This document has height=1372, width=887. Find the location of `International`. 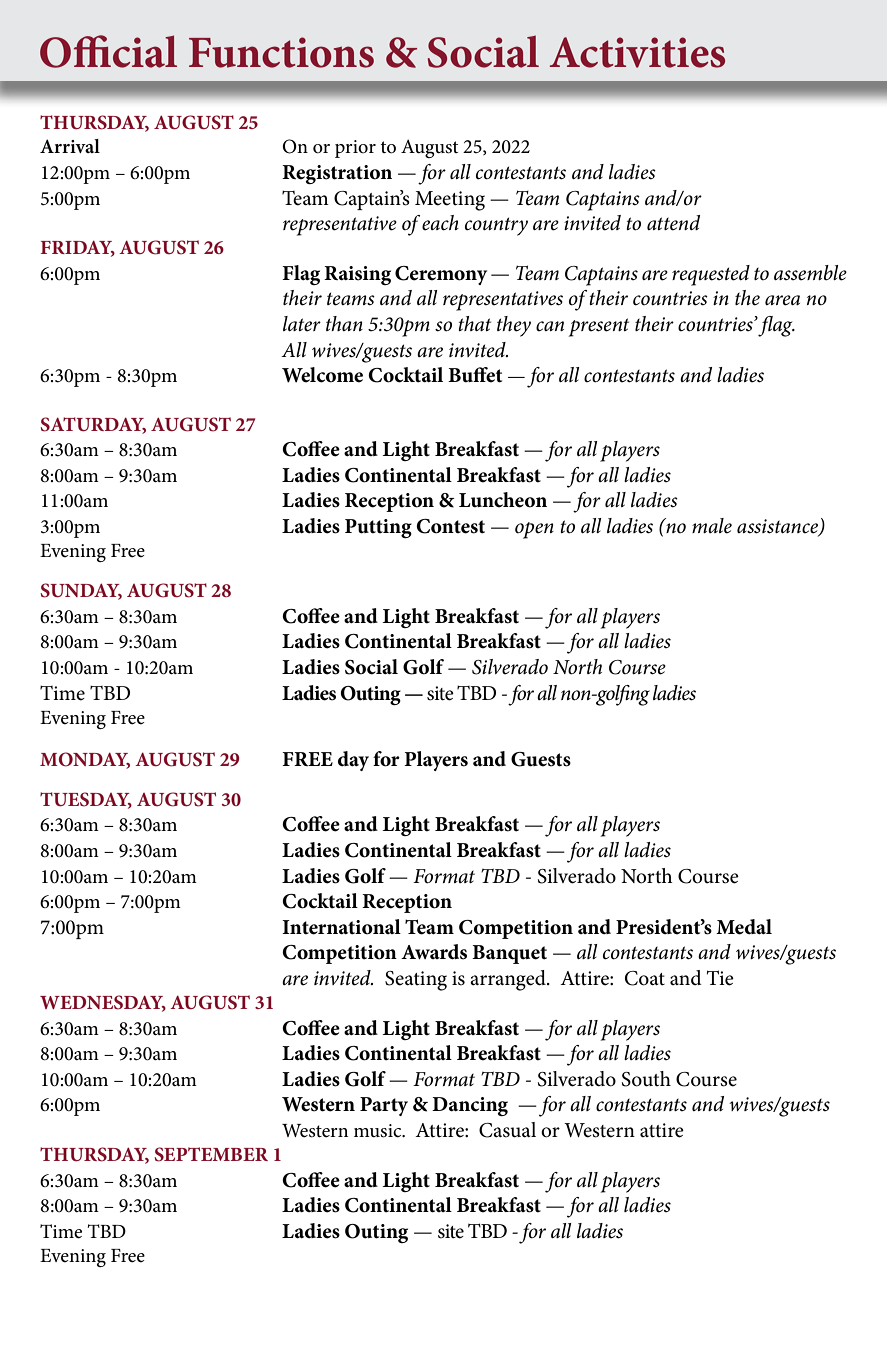

International is located at coordinates (341, 927).
